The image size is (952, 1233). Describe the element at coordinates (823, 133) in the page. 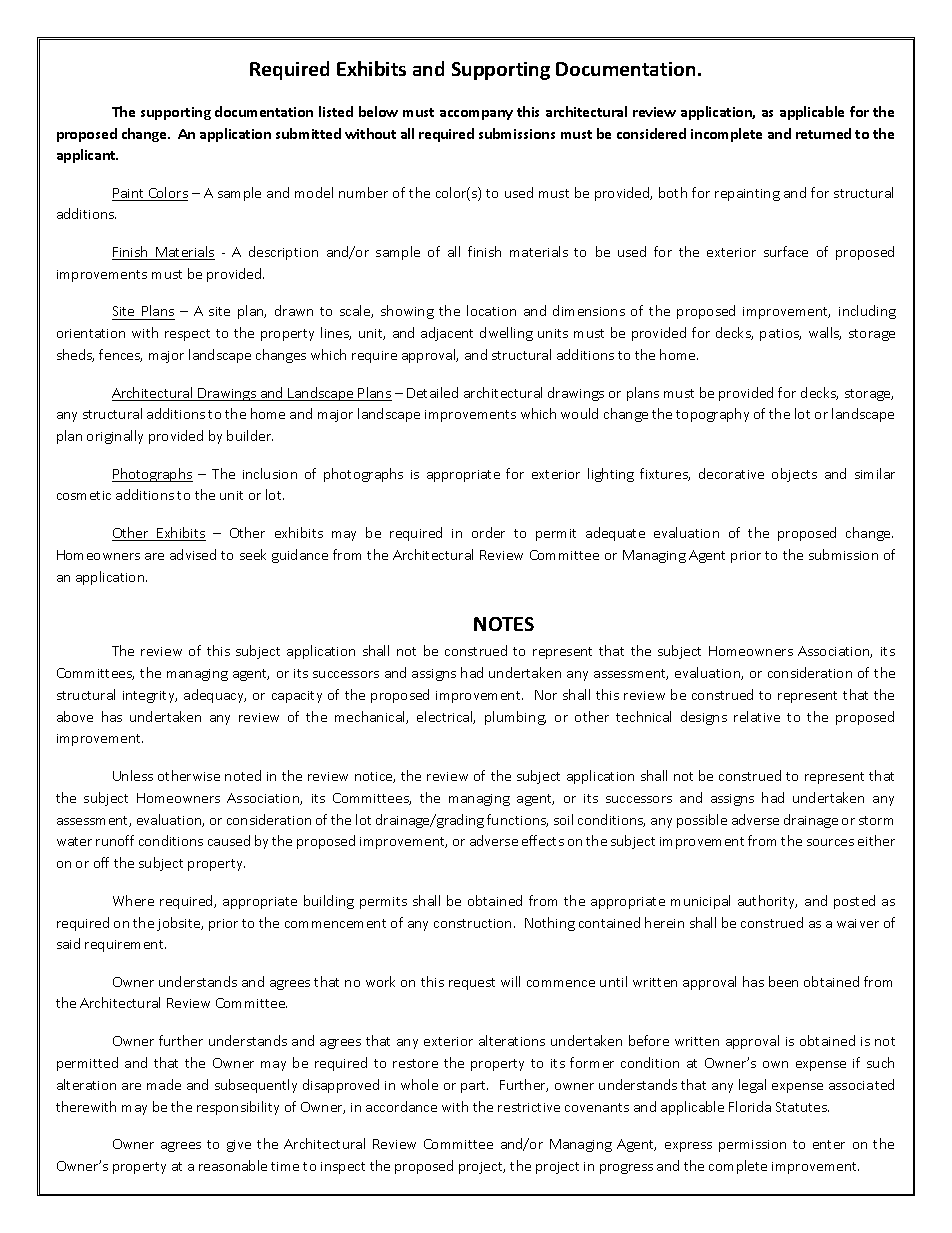

I see `returned` at that location.
